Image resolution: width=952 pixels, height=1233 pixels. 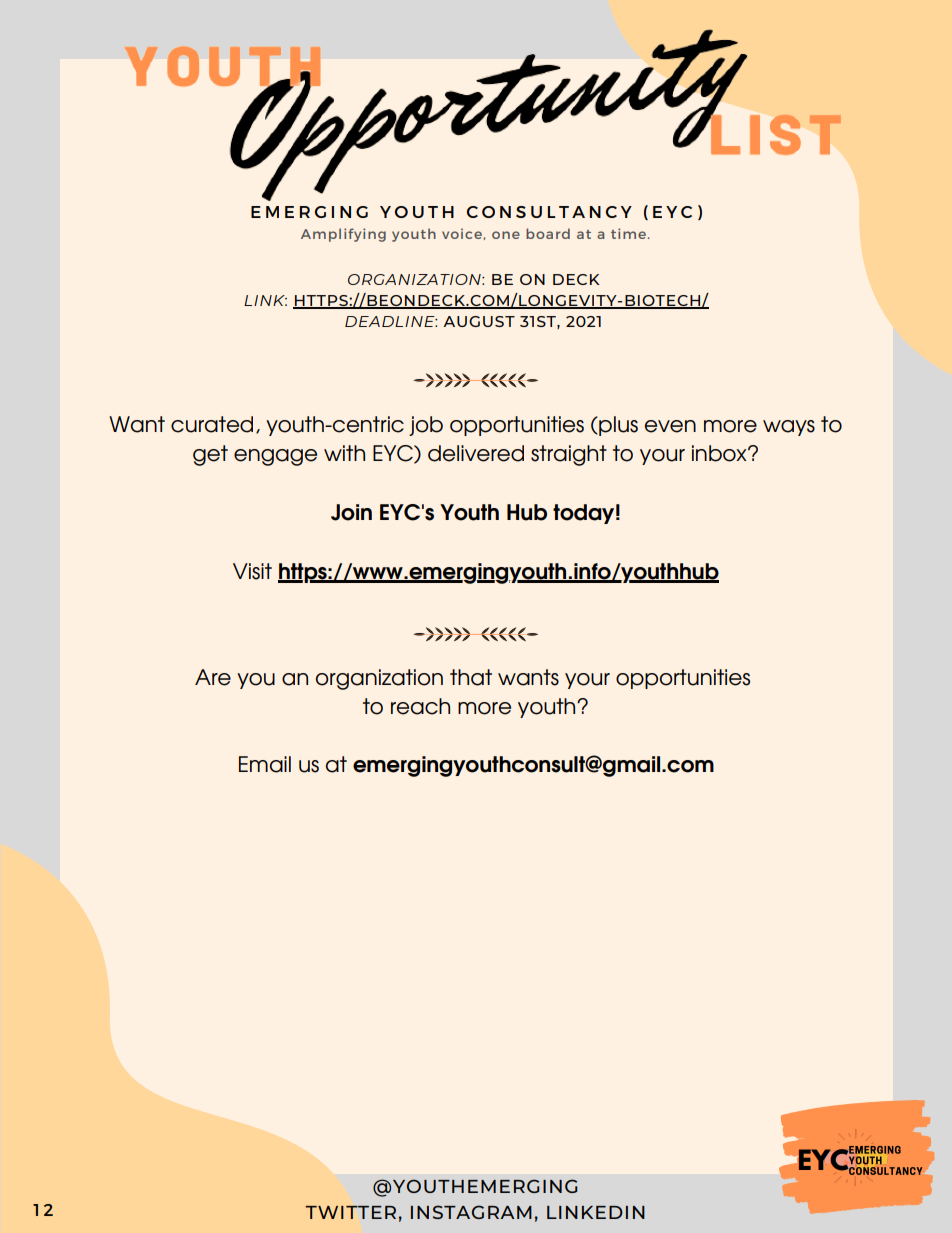 I want to click on straight, so click(x=569, y=455).
